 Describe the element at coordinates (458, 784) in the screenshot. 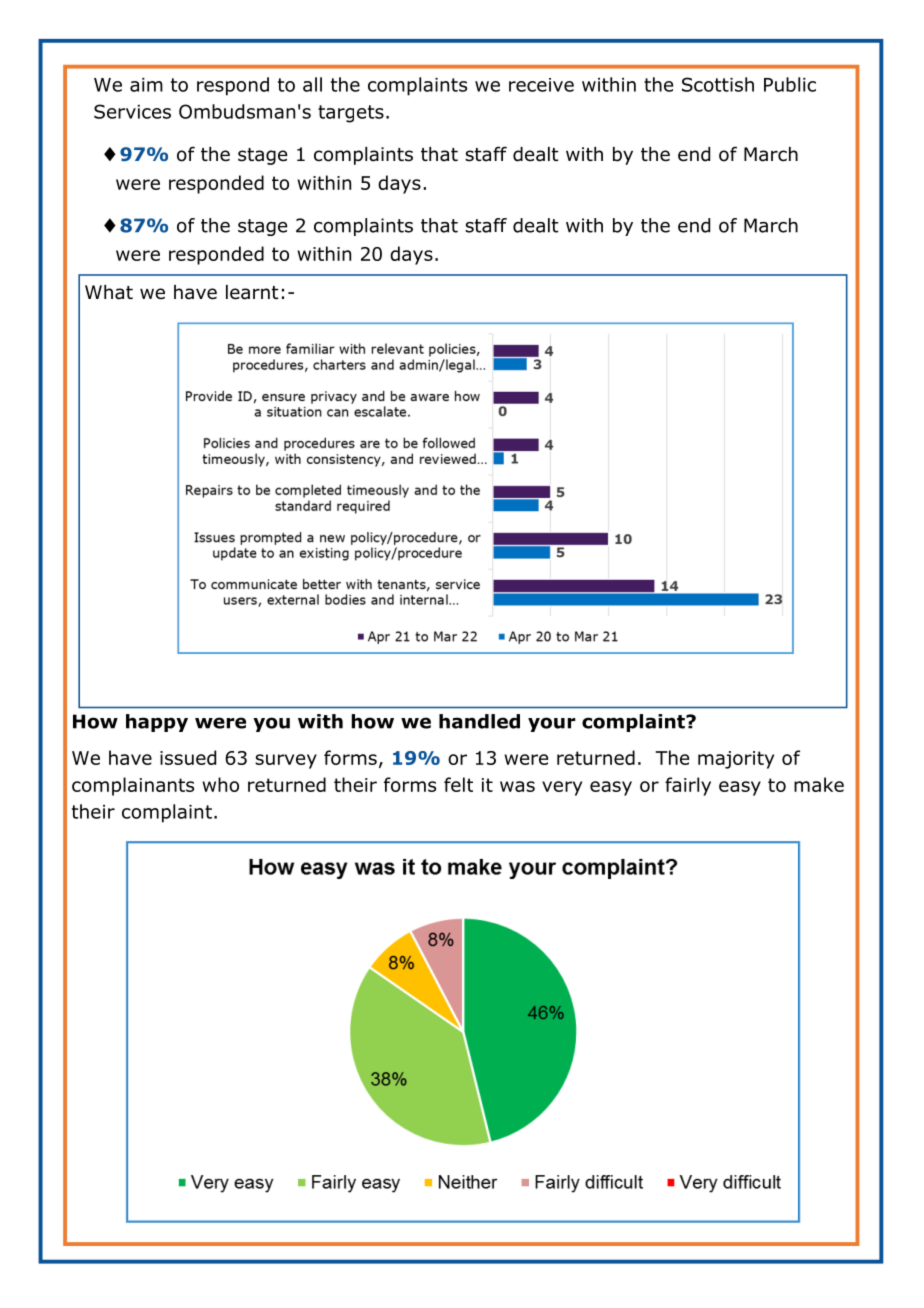

I see `felt` at that location.
